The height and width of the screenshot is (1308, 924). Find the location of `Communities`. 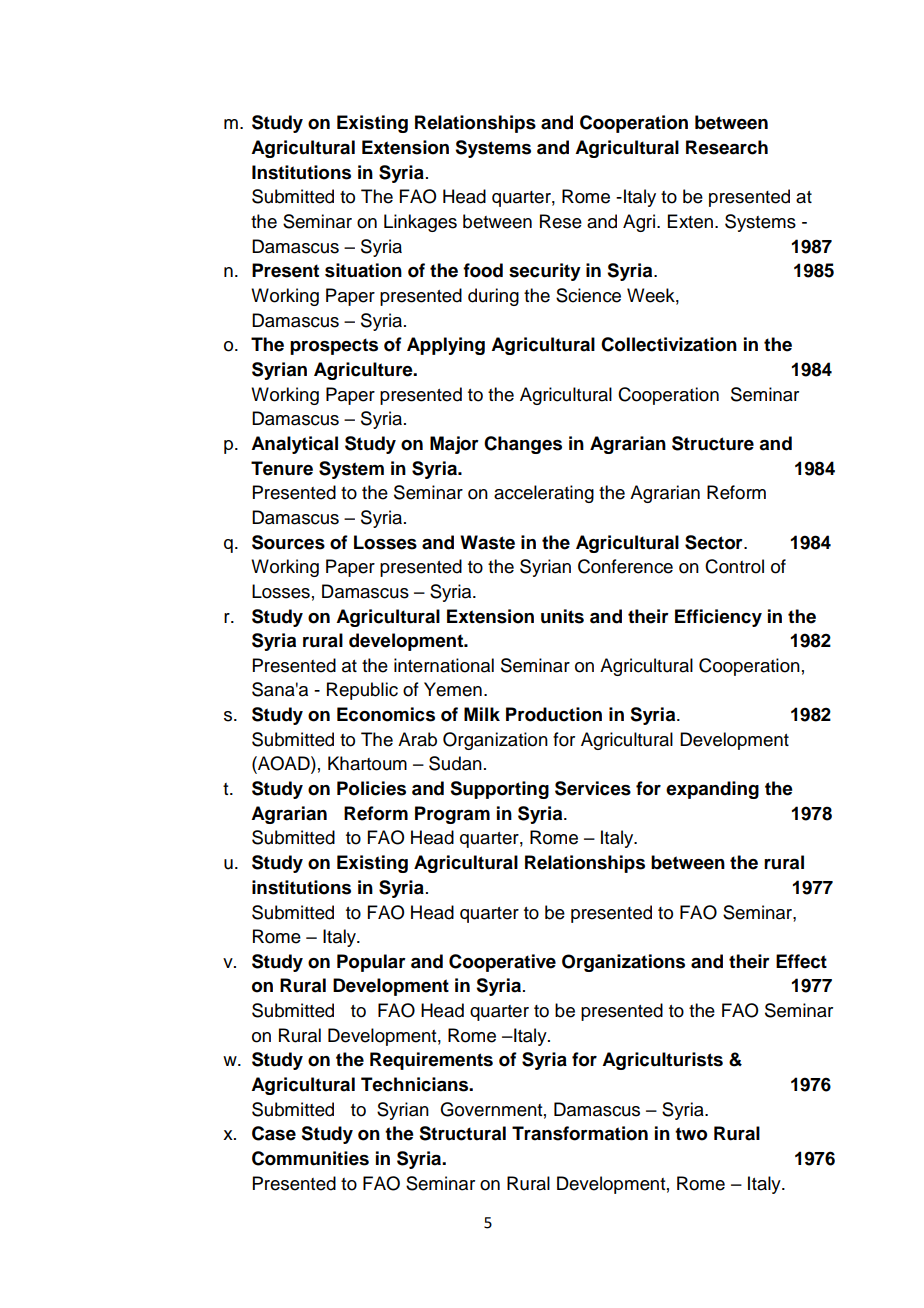

Communities is located at coordinates (310, 1158).
